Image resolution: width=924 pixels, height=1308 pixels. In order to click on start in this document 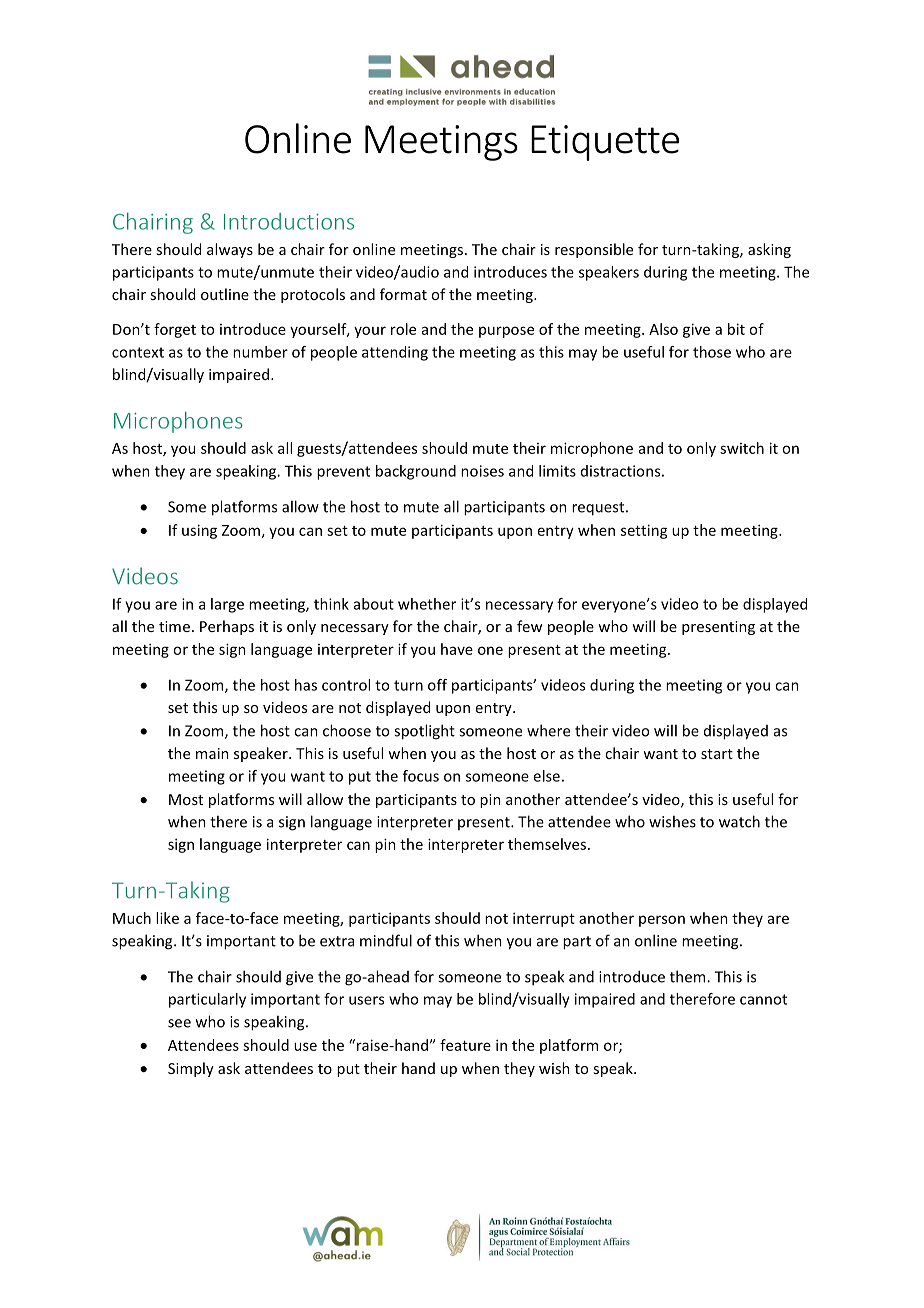, I will do `click(717, 754)`.
